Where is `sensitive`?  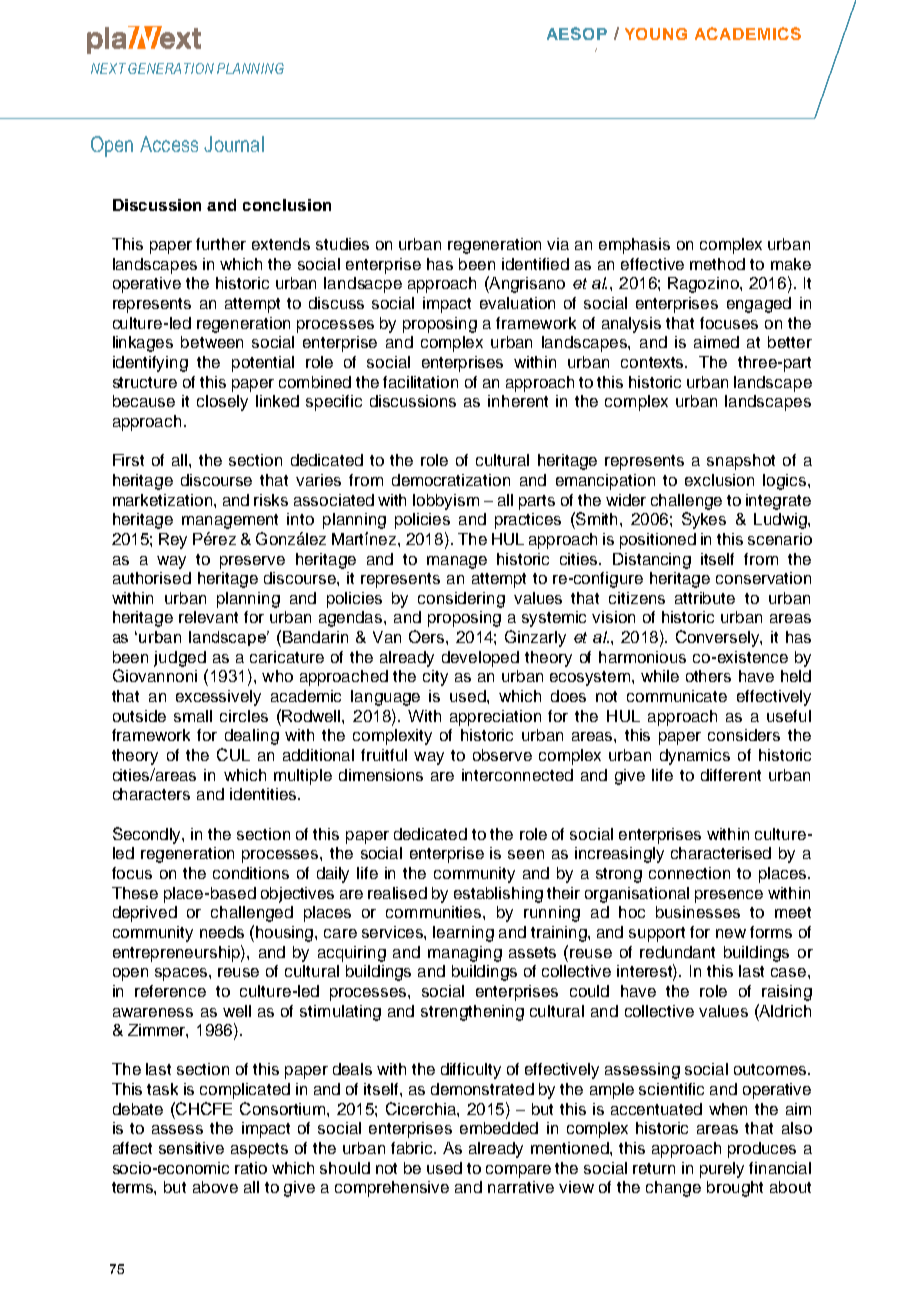
sensitive is located at coordinates (191, 1148).
